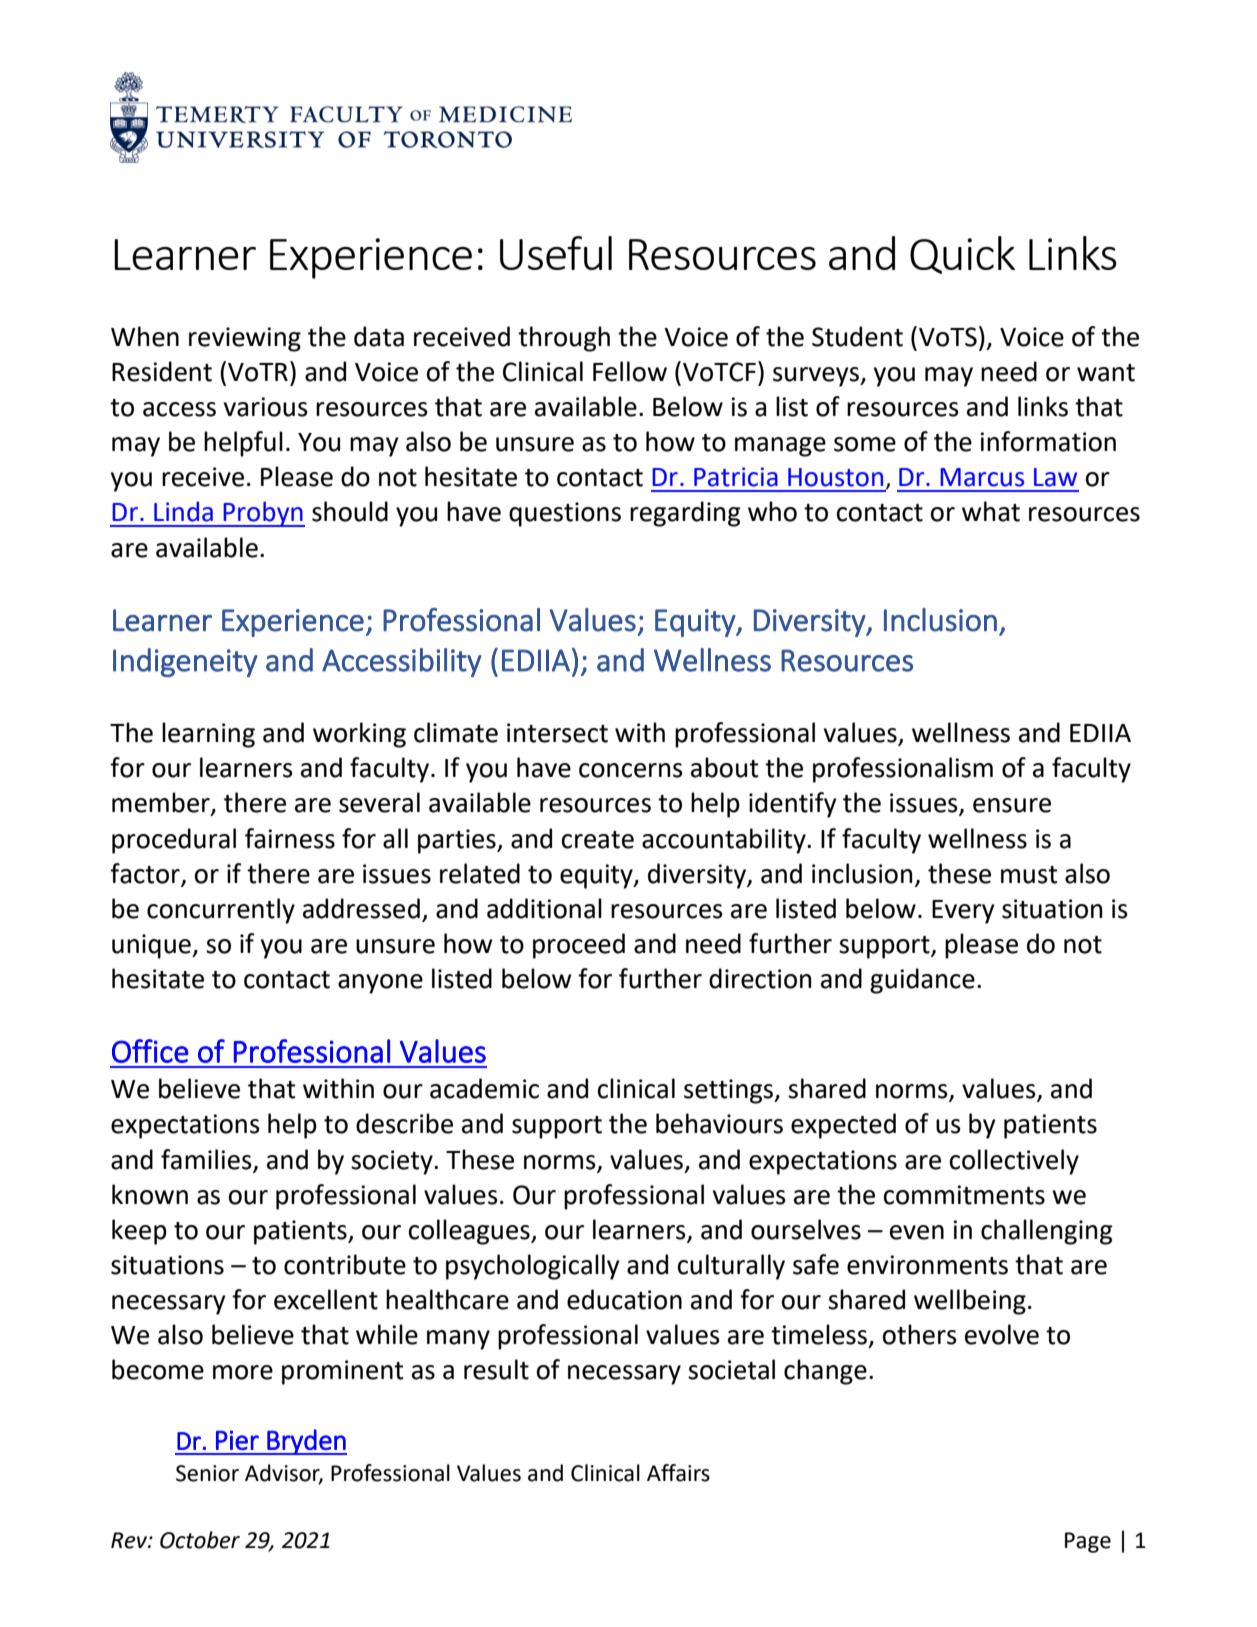 The height and width of the screenshot is (1627, 1257). Describe the element at coordinates (991, 511) in the screenshot. I see `what` at that location.
